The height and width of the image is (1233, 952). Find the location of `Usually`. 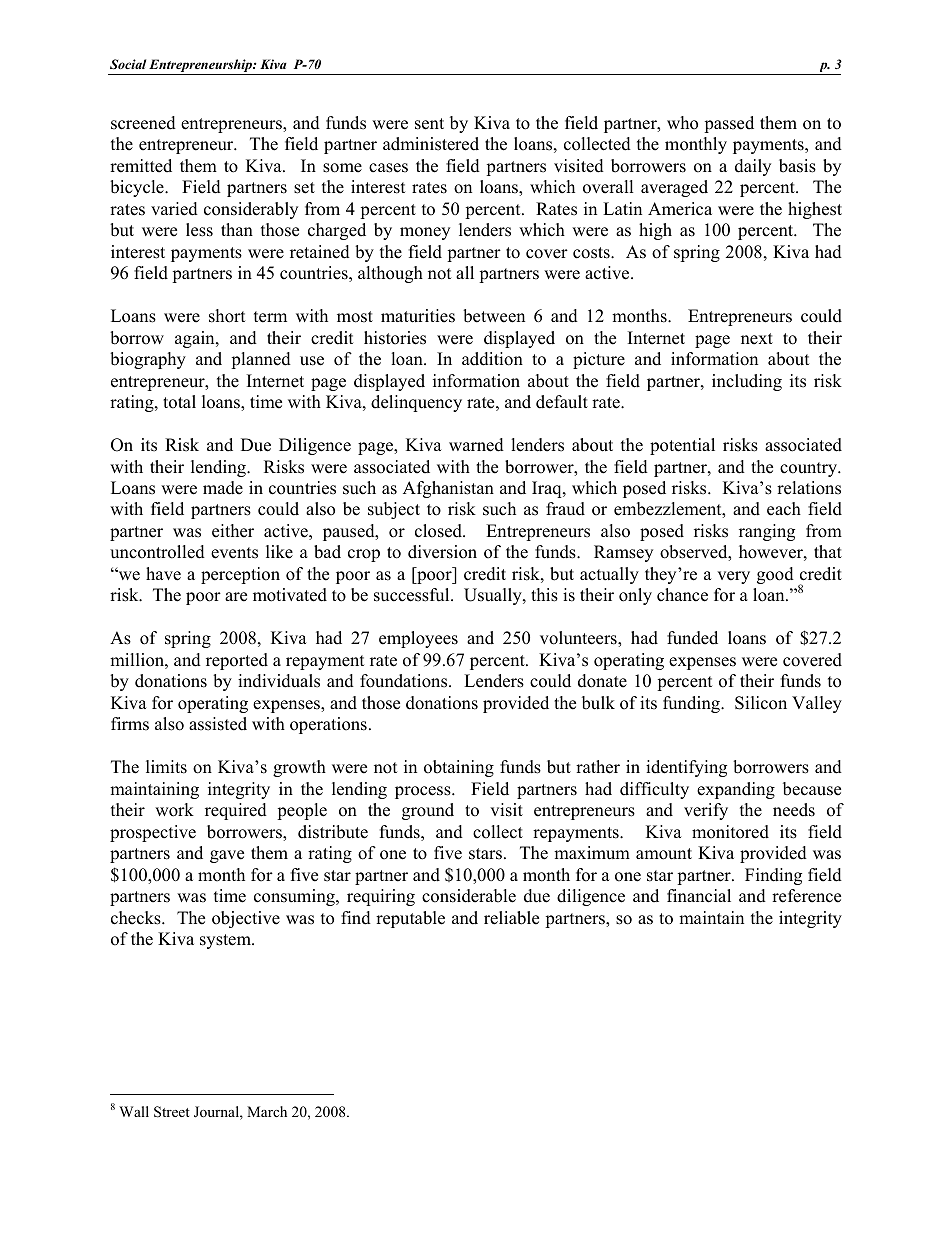

Usually is located at coordinates (494, 596).
